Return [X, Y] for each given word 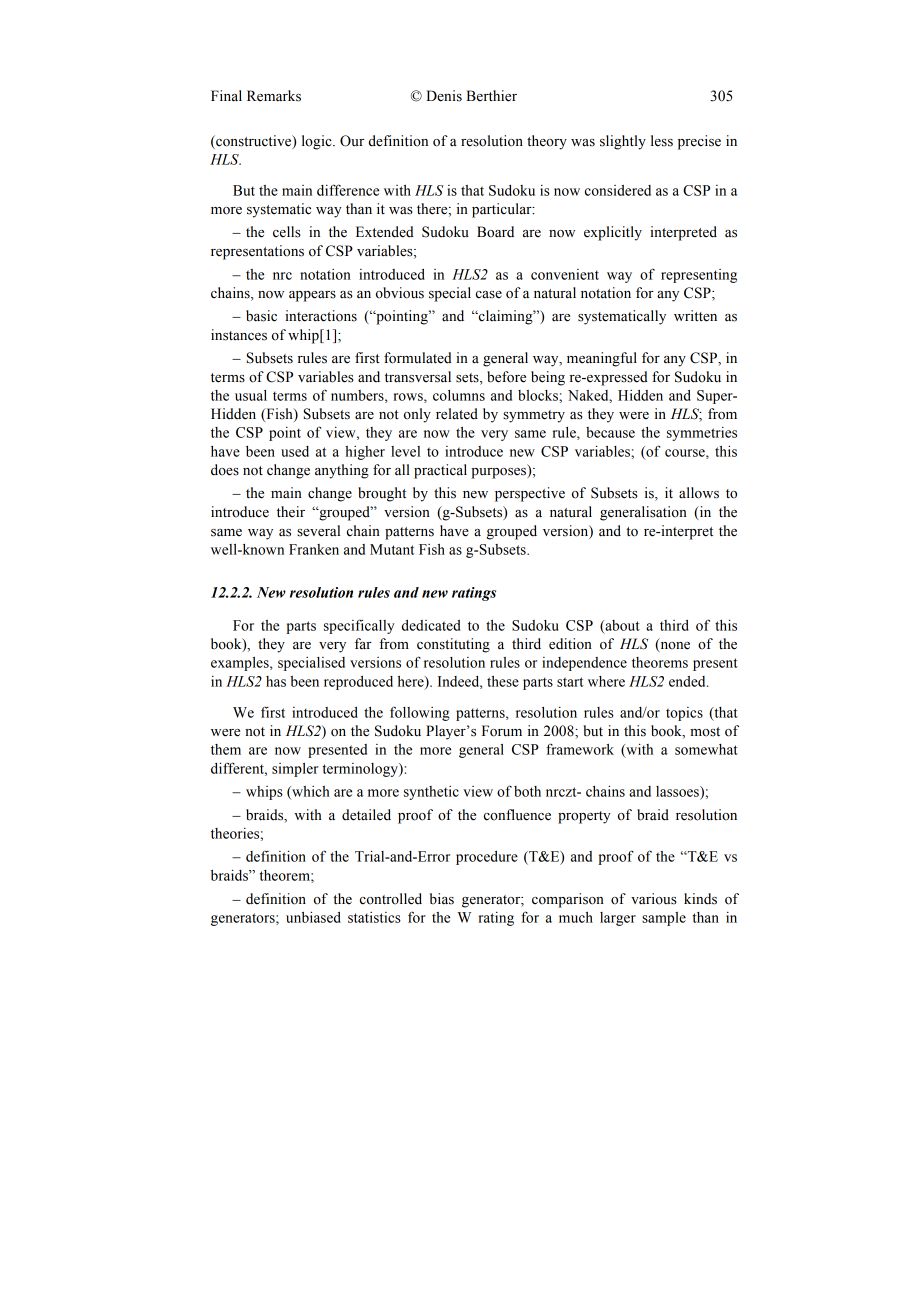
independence [584, 664]
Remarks [274, 96]
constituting [453, 645]
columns [459, 395]
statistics [374, 917]
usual [251, 395]
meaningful [602, 359]
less [662, 141]
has [276, 681]
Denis [444, 96]
